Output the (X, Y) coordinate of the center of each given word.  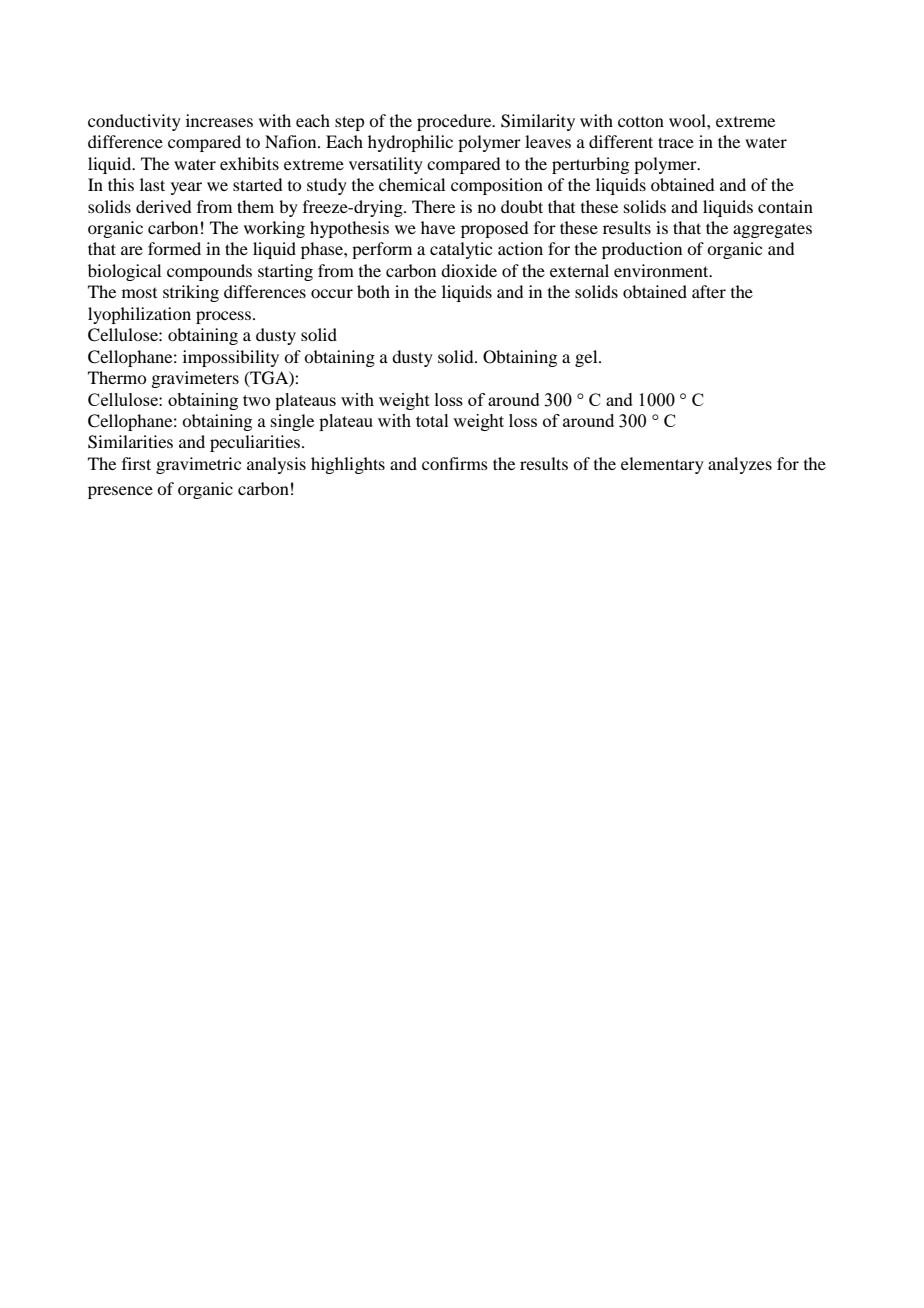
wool (688, 120)
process (225, 317)
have (438, 227)
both (373, 291)
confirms (455, 463)
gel (587, 358)
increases (219, 120)
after (709, 291)
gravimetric (198, 465)
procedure (455, 122)
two (256, 400)
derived (163, 206)
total (432, 420)
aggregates (772, 230)
